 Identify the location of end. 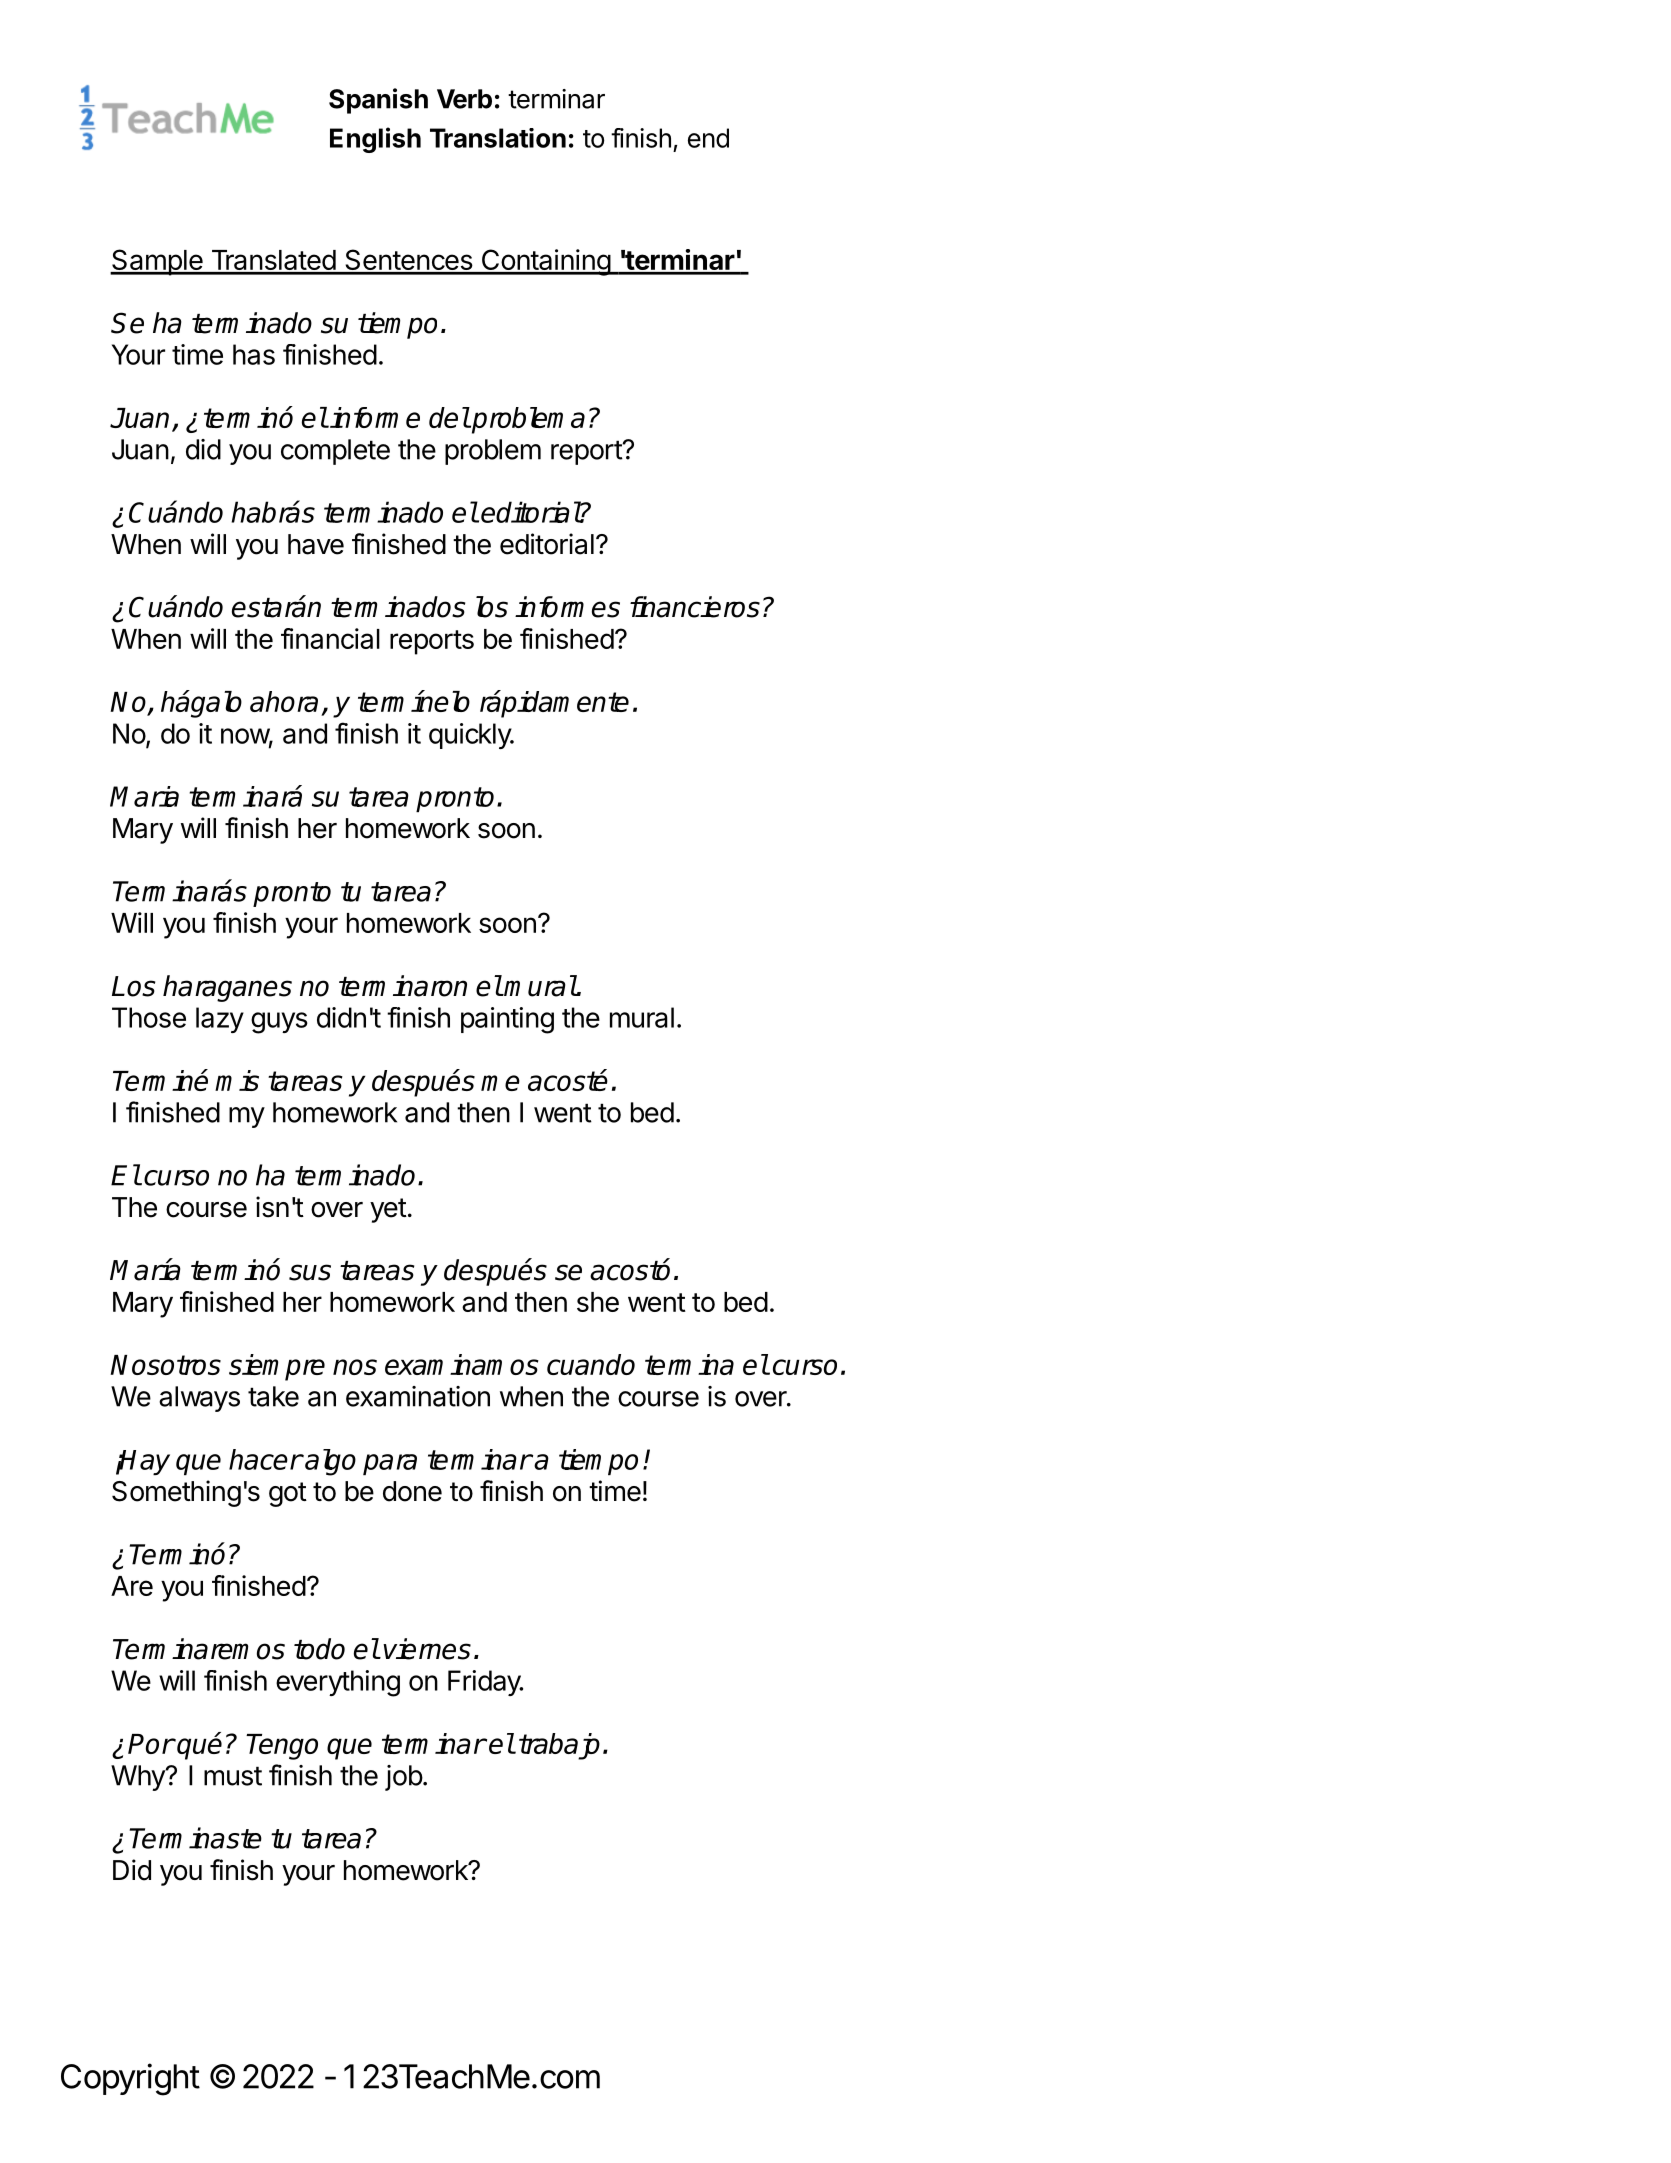
(708, 138).
